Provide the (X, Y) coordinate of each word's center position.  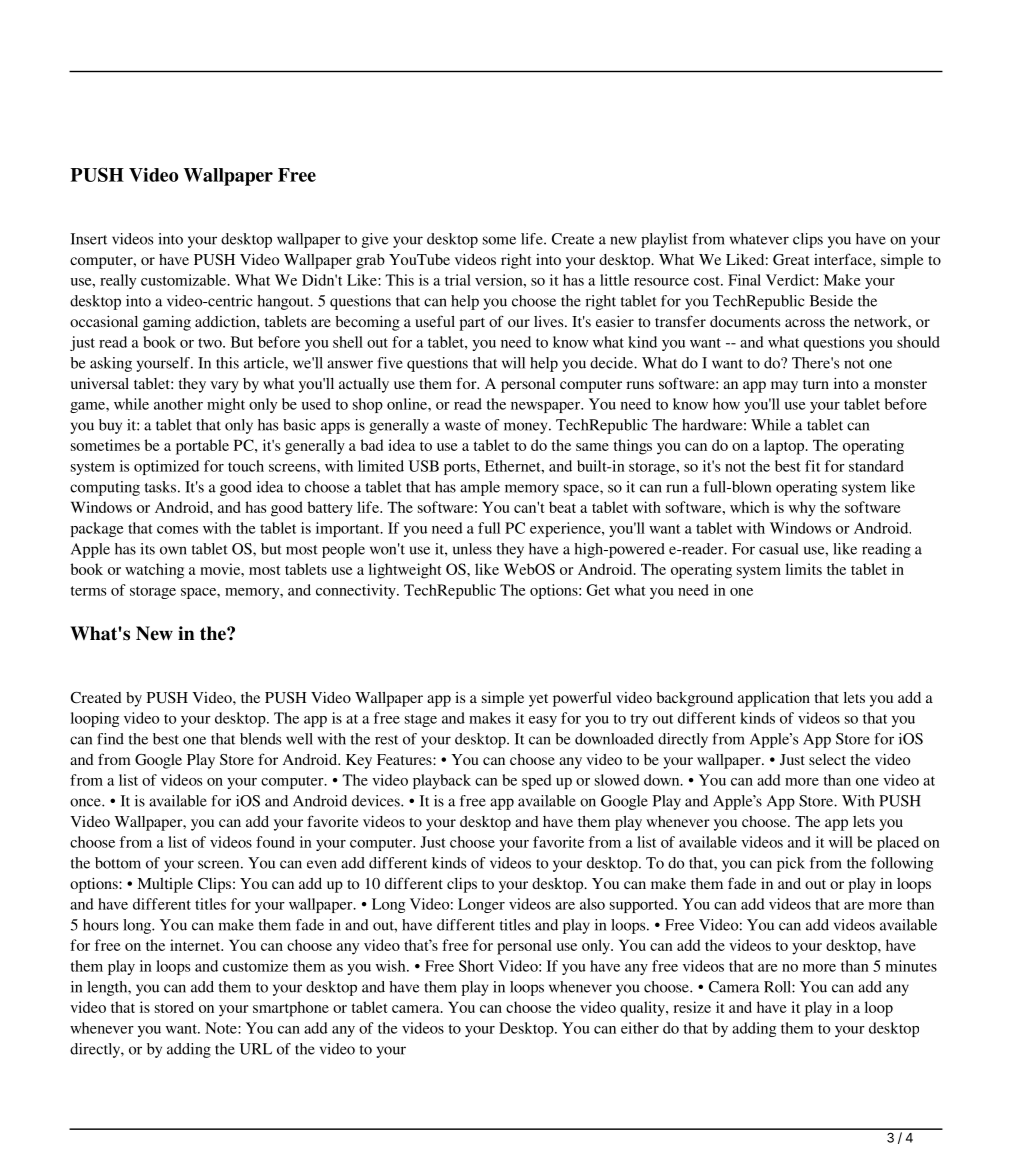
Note (222, 1028)
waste (463, 426)
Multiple (165, 885)
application (774, 699)
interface (844, 259)
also (592, 904)
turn (816, 384)
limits (804, 569)
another (178, 404)
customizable (185, 280)
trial (458, 280)
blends (260, 739)
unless (472, 549)
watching (154, 571)
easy (543, 721)
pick (791, 864)
